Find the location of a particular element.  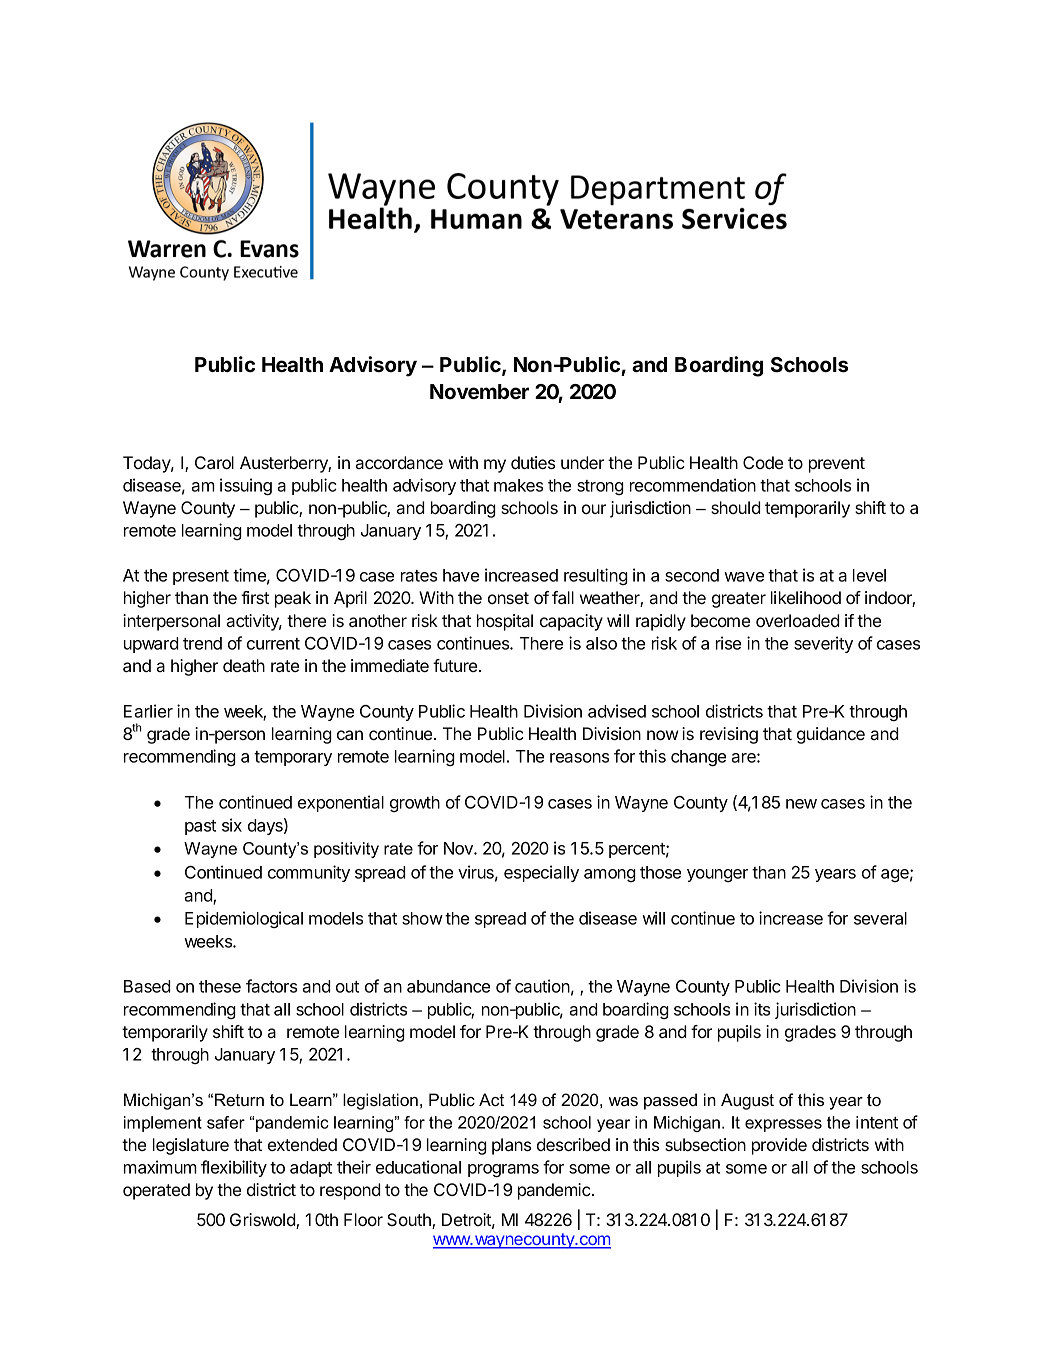

November is located at coordinates (479, 392).
